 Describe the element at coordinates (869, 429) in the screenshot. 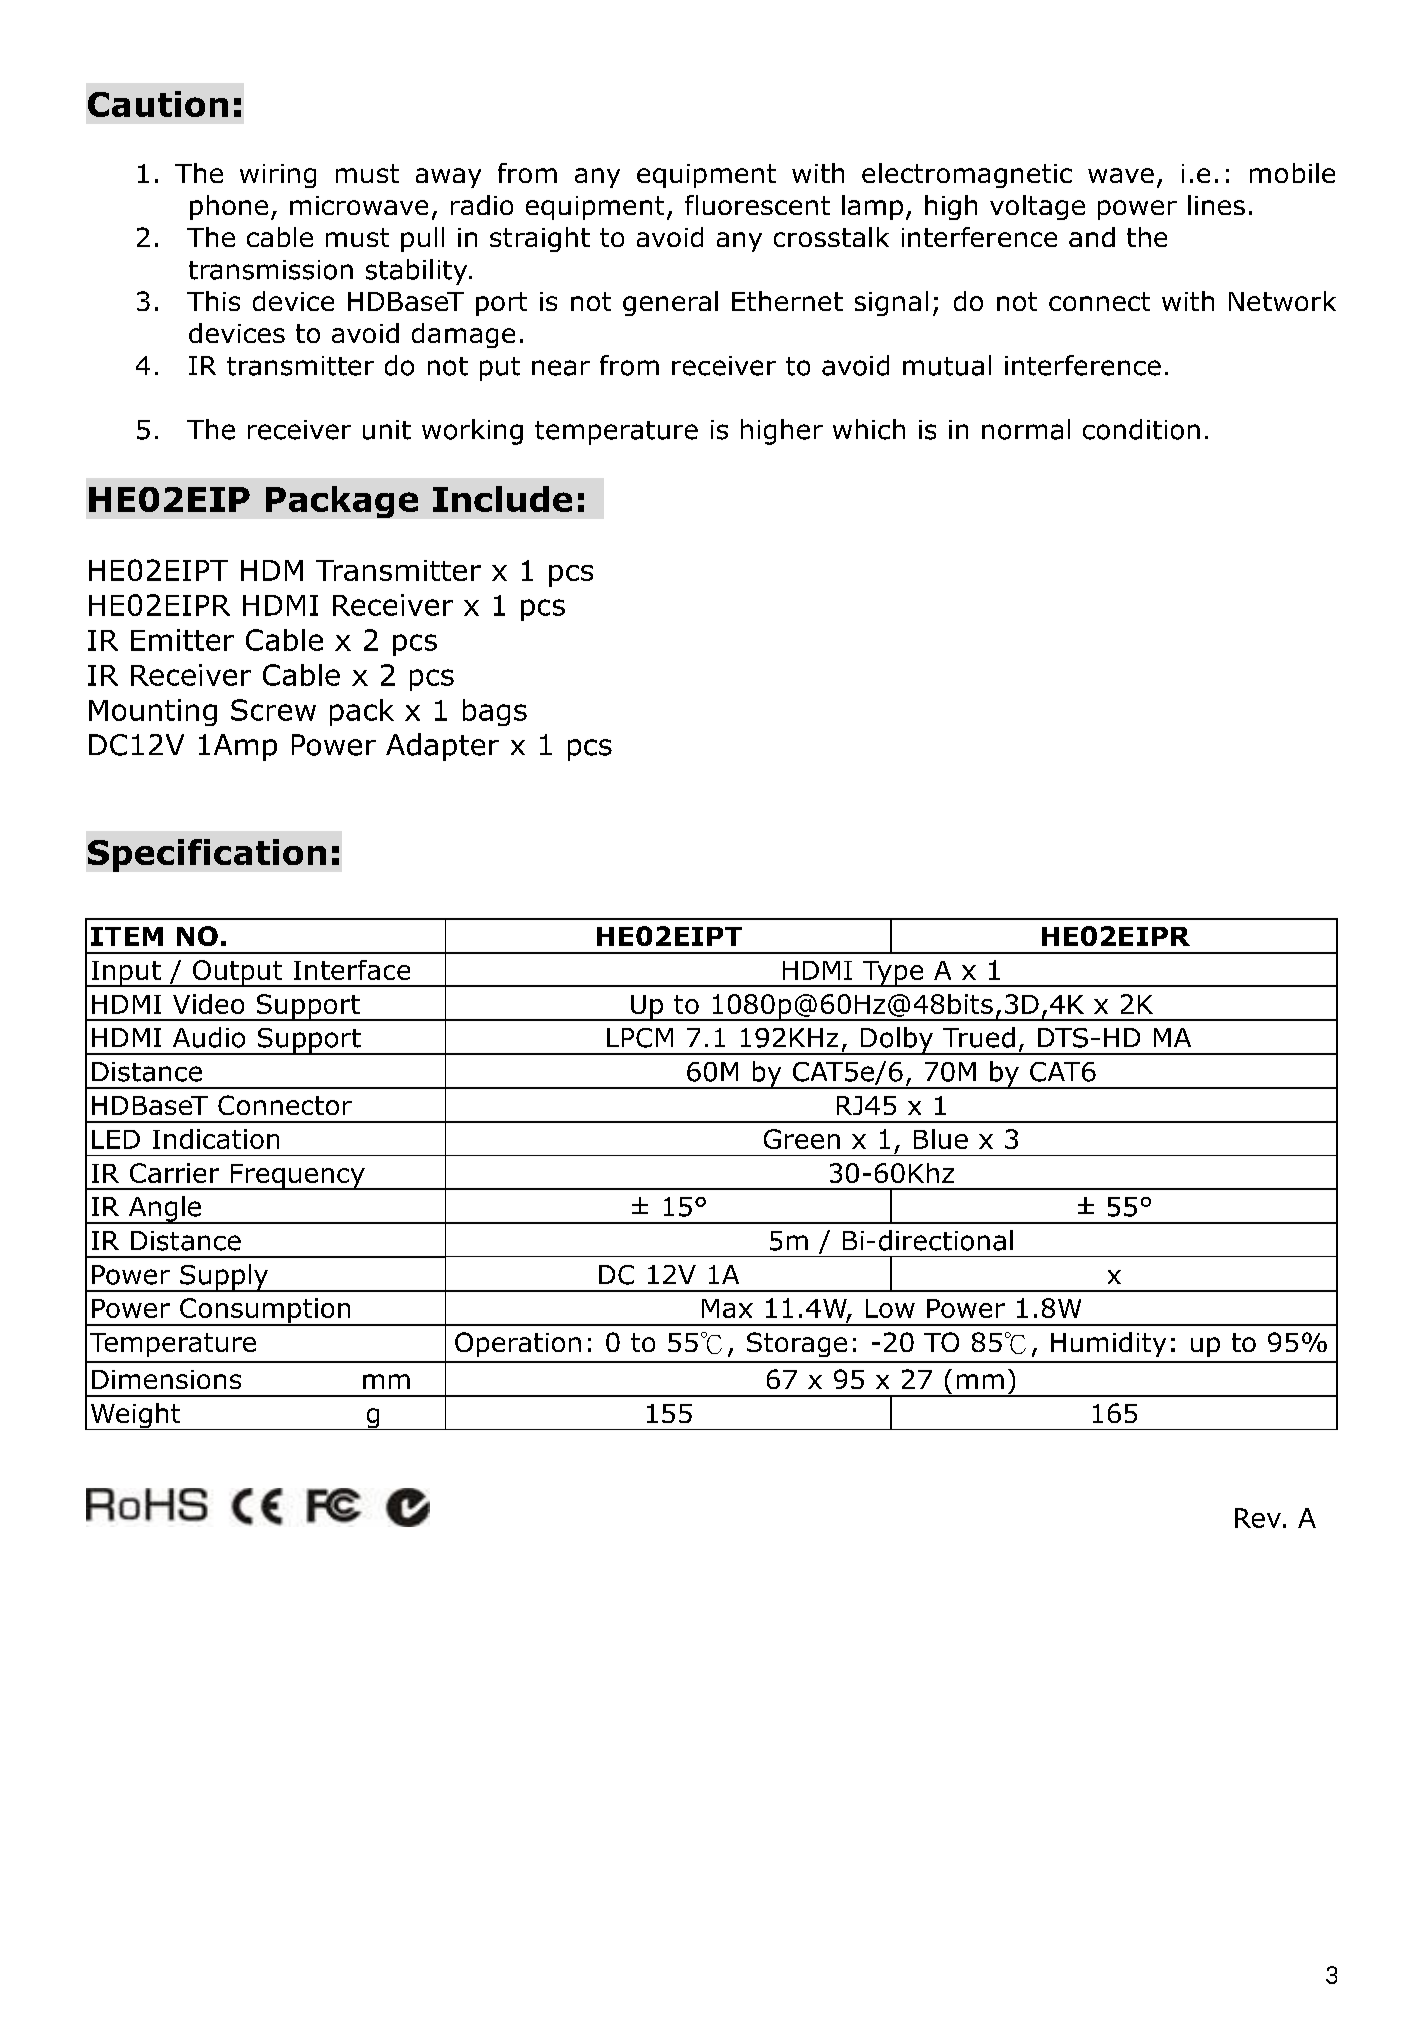

I see `which` at that location.
